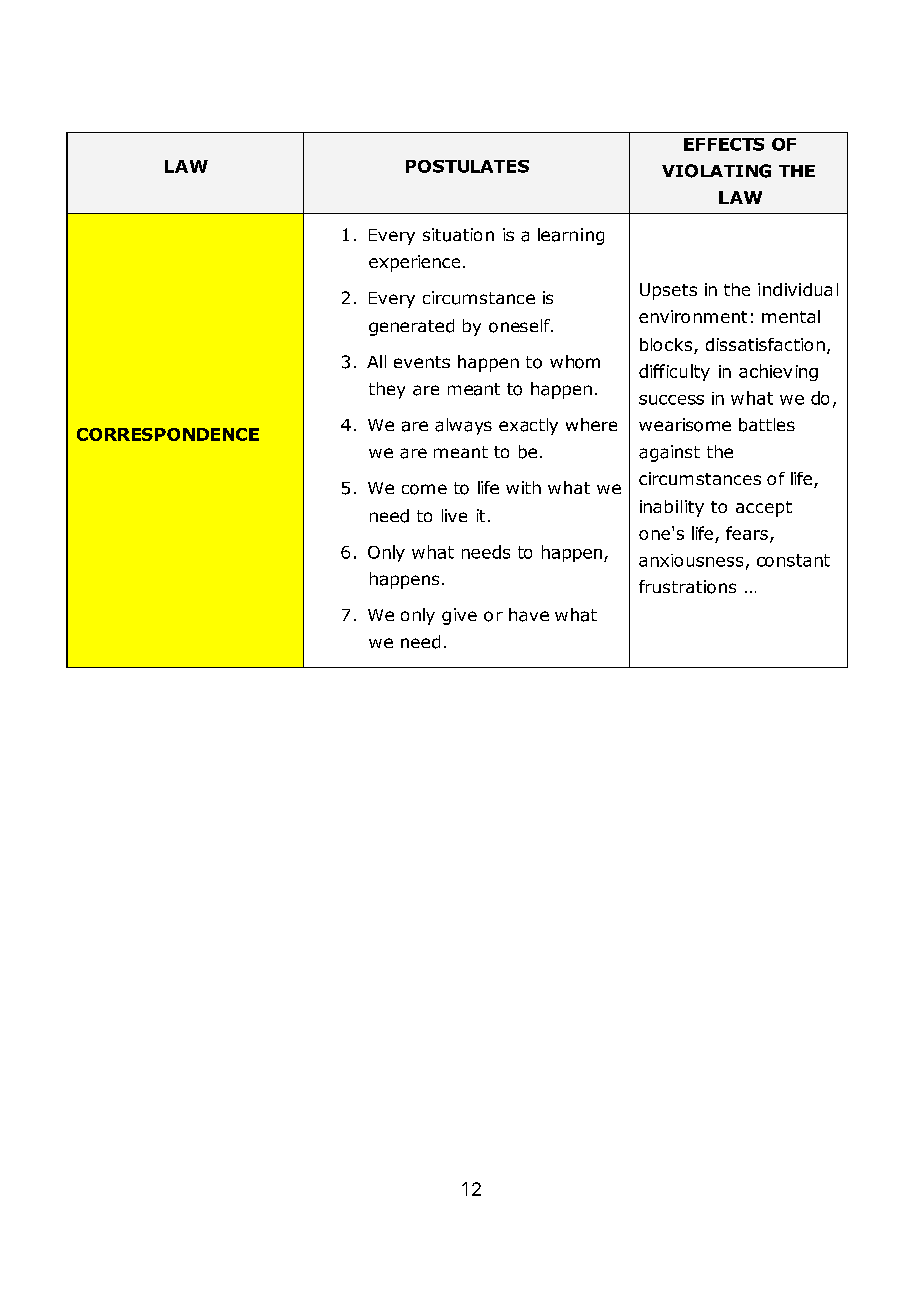 The image size is (924, 1308). Describe the element at coordinates (668, 291) in the screenshot. I see `Upsets` at that location.
